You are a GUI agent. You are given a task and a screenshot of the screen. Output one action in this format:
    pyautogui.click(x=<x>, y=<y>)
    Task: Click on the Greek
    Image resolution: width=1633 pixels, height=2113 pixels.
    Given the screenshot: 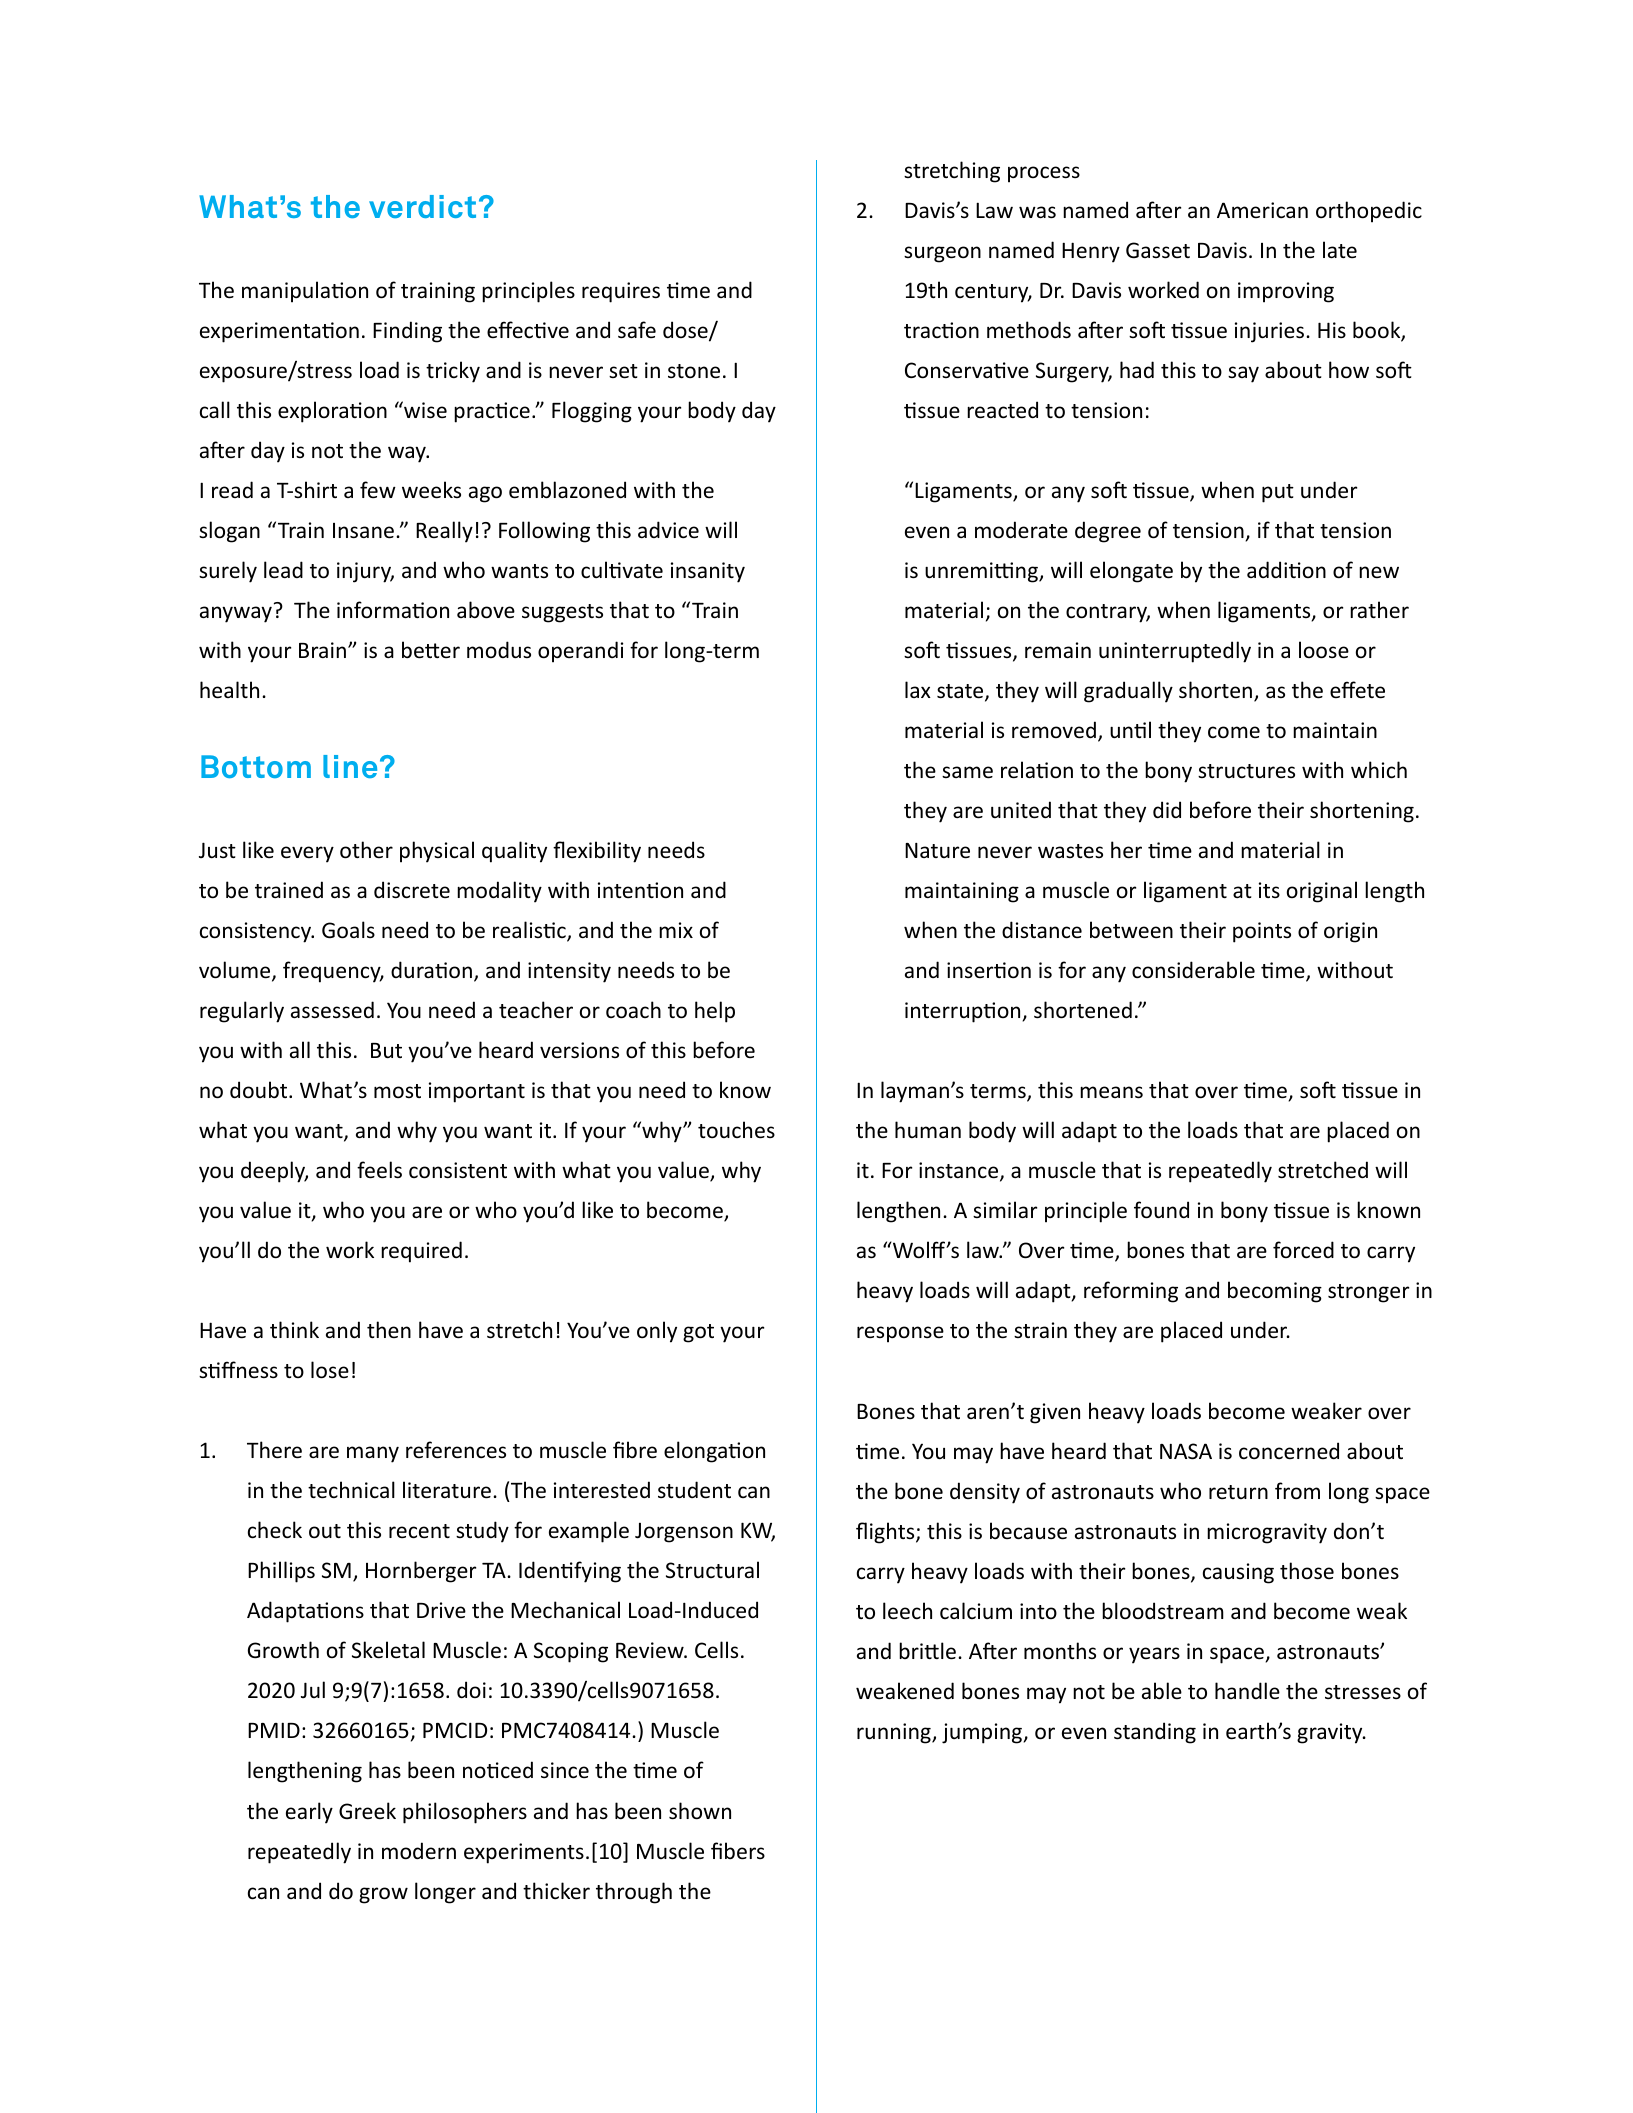 What is the action you would take?
    pyautogui.click(x=367, y=1811)
